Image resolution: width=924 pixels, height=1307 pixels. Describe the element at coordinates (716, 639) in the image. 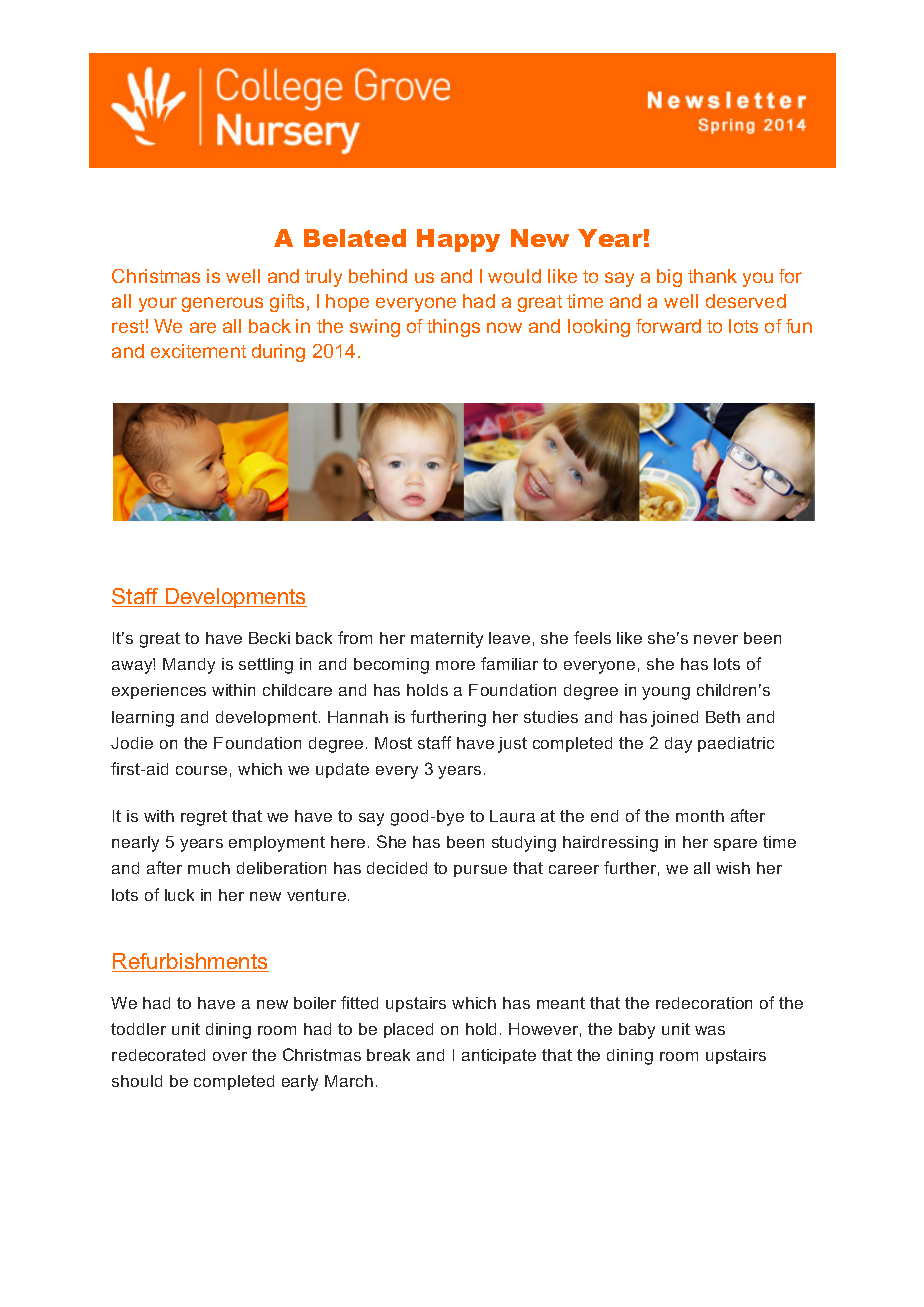

I see `never` at that location.
